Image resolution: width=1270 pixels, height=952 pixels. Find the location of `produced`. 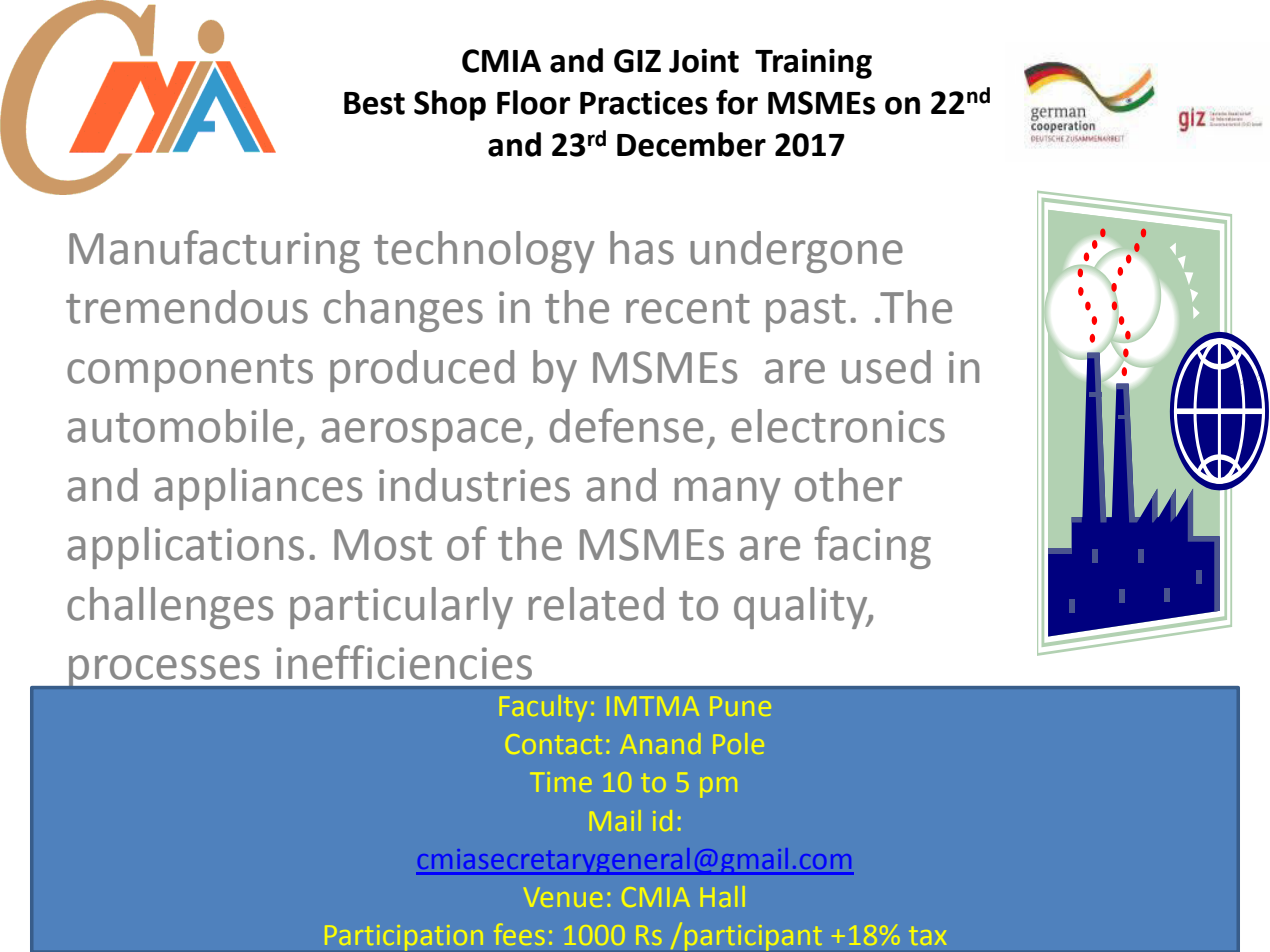

produced is located at coordinates (422, 371).
